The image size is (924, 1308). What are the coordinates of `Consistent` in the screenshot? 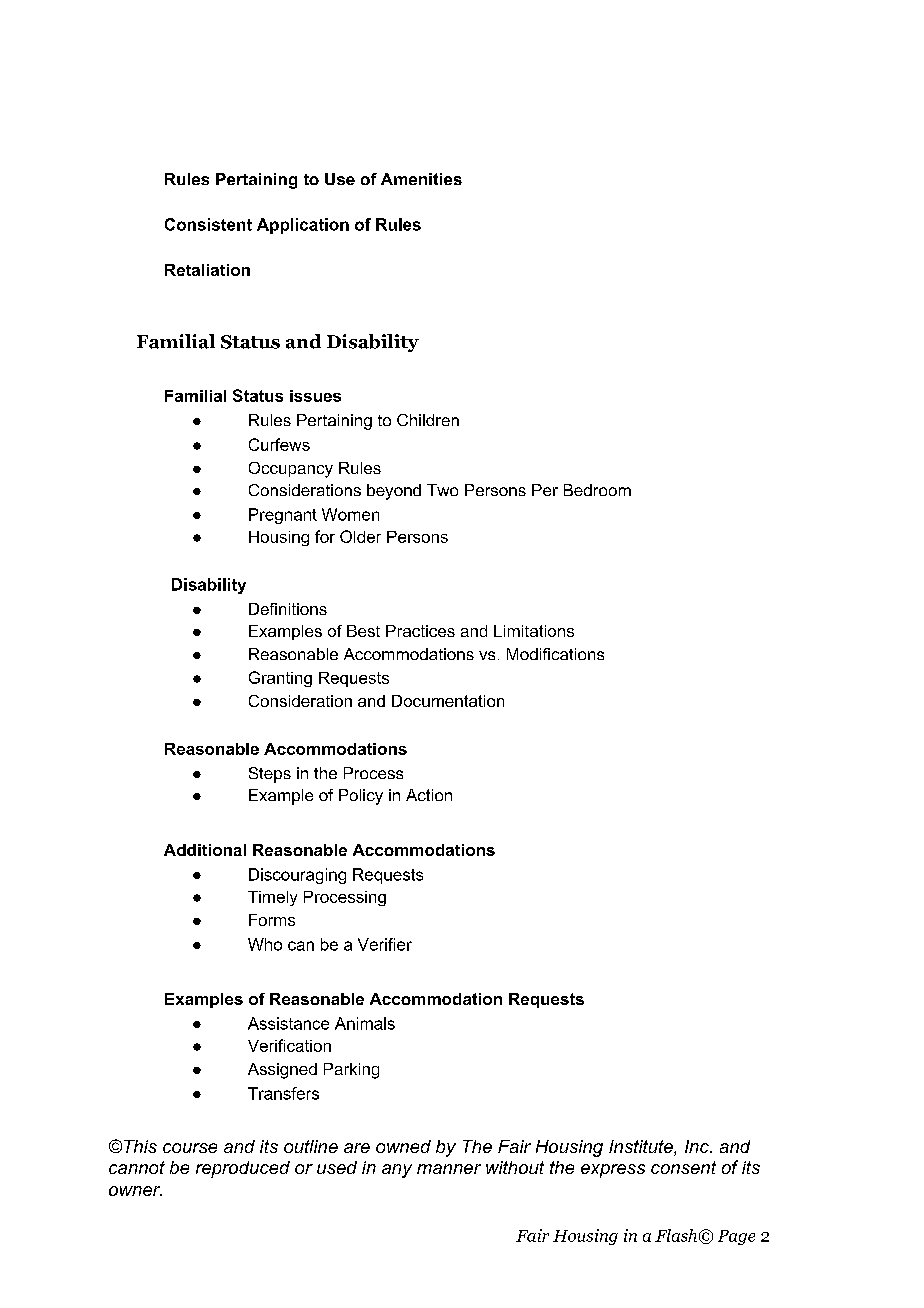 It's located at (208, 224).
